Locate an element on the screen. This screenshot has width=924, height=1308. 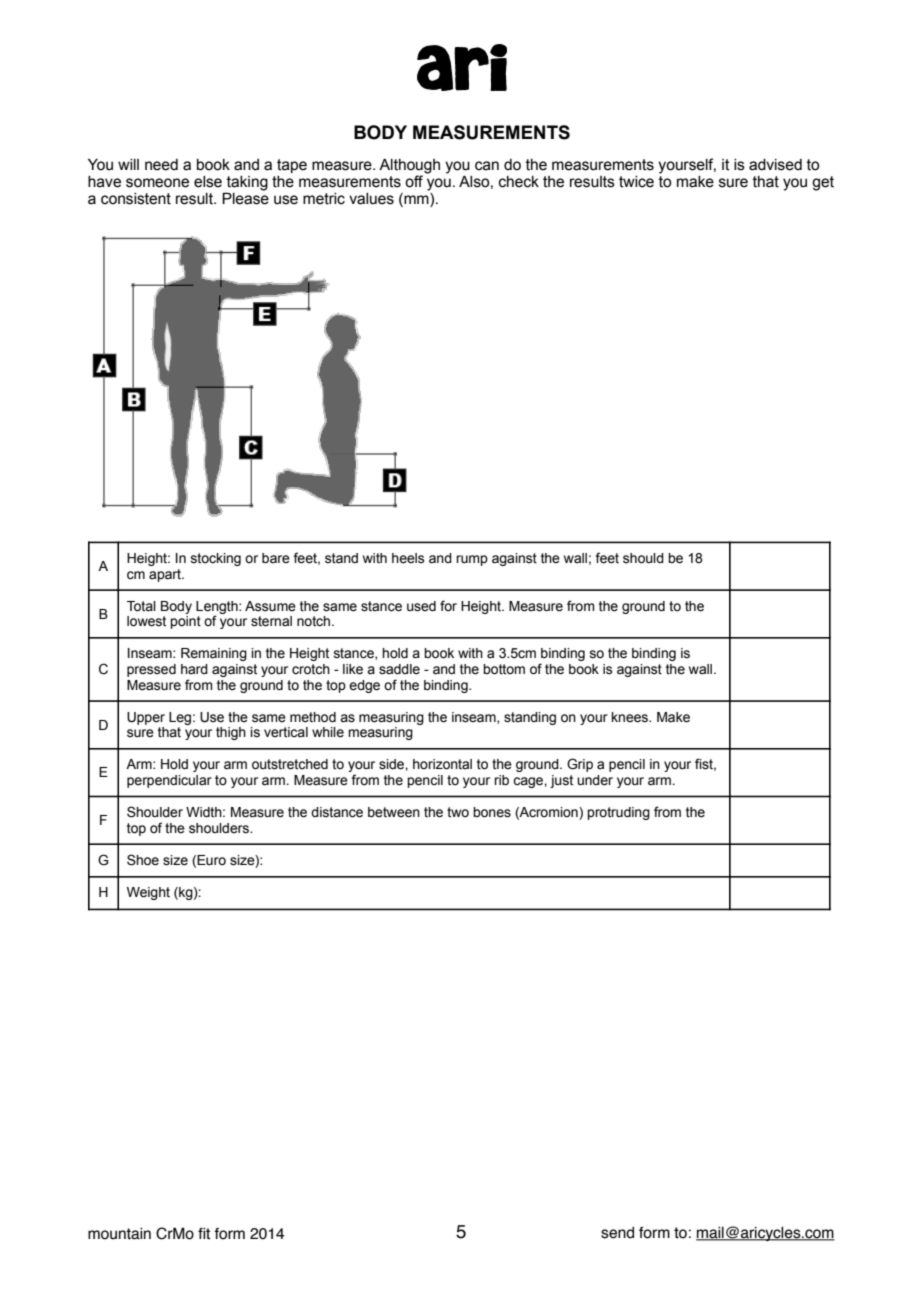
can is located at coordinates (487, 166).
